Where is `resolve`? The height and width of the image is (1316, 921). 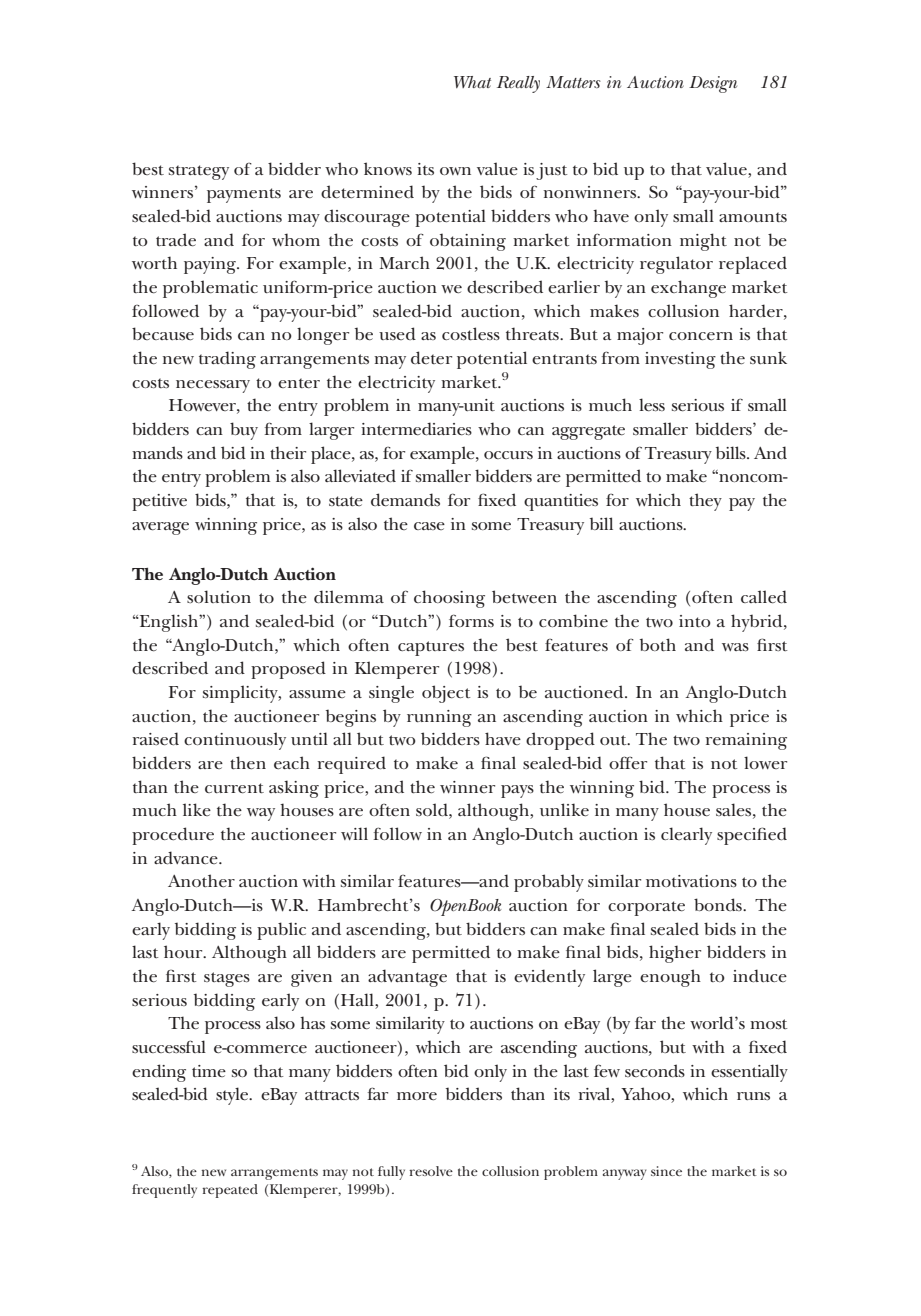 resolve is located at coordinates (431, 1171).
